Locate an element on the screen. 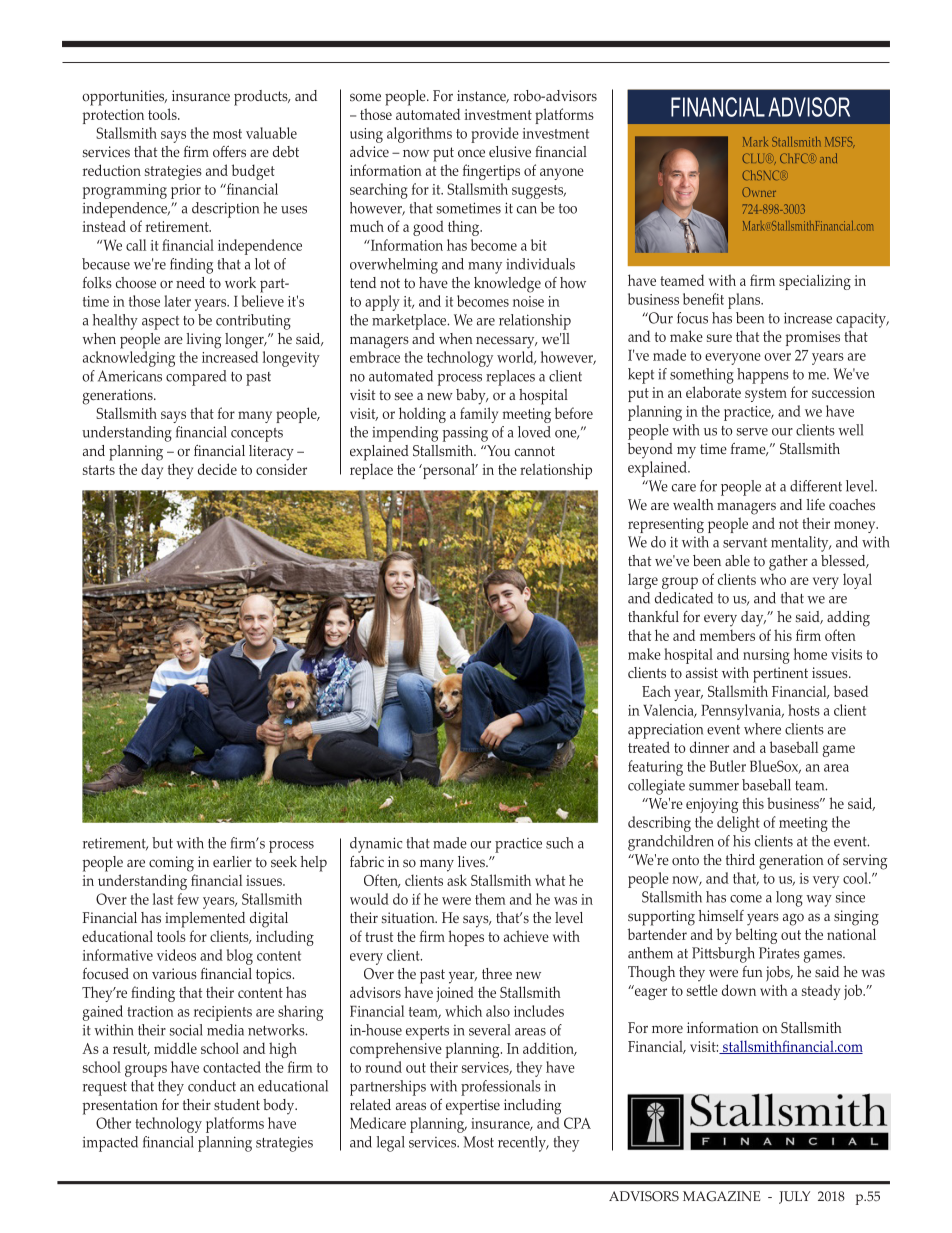 The image size is (952, 1233). impacted is located at coordinates (110, 1144).
